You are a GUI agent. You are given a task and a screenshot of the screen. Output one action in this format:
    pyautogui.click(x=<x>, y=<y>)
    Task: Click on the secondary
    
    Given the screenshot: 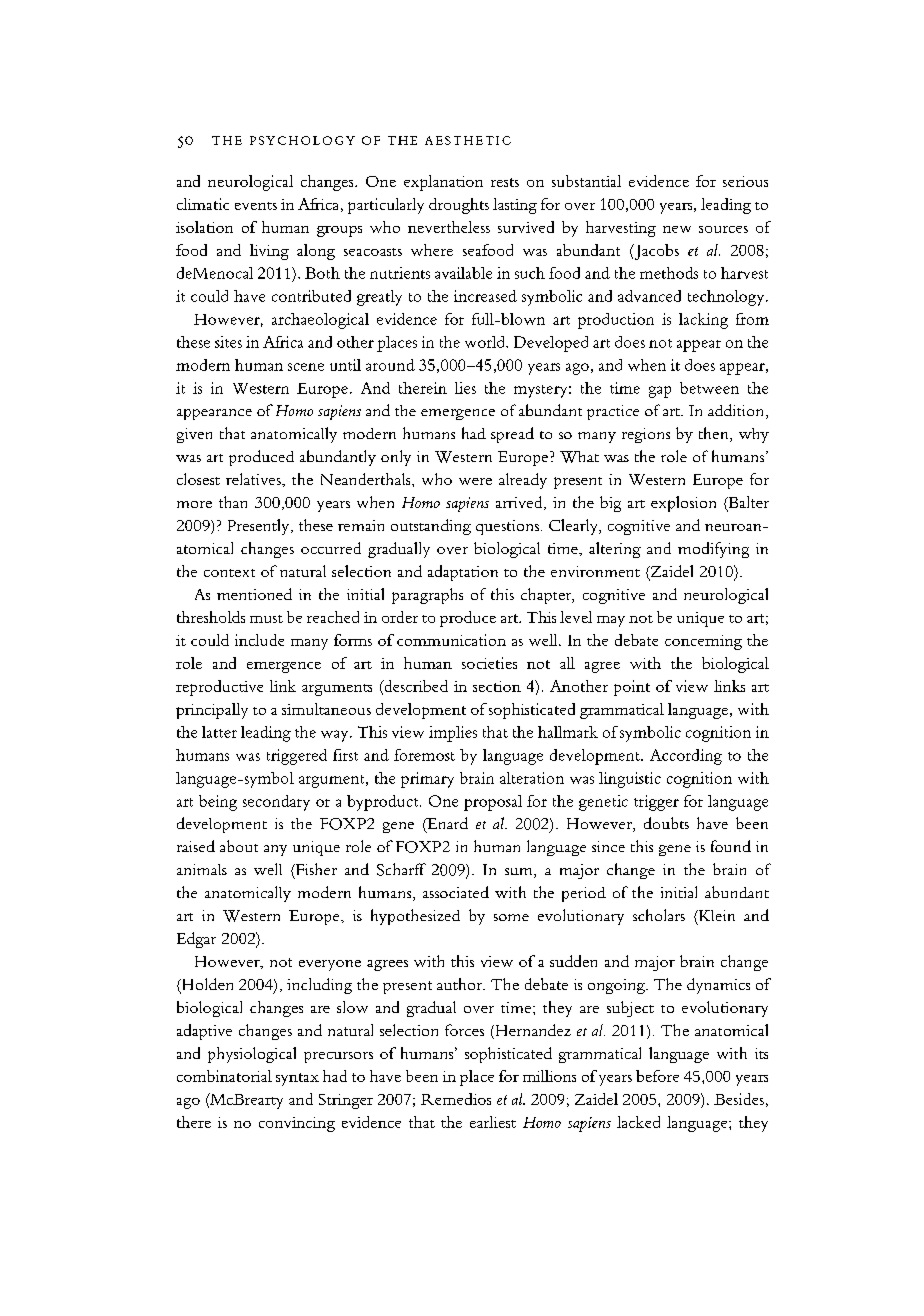 What is the action you would take?
    pyautogui.click(x=276, y=803)
